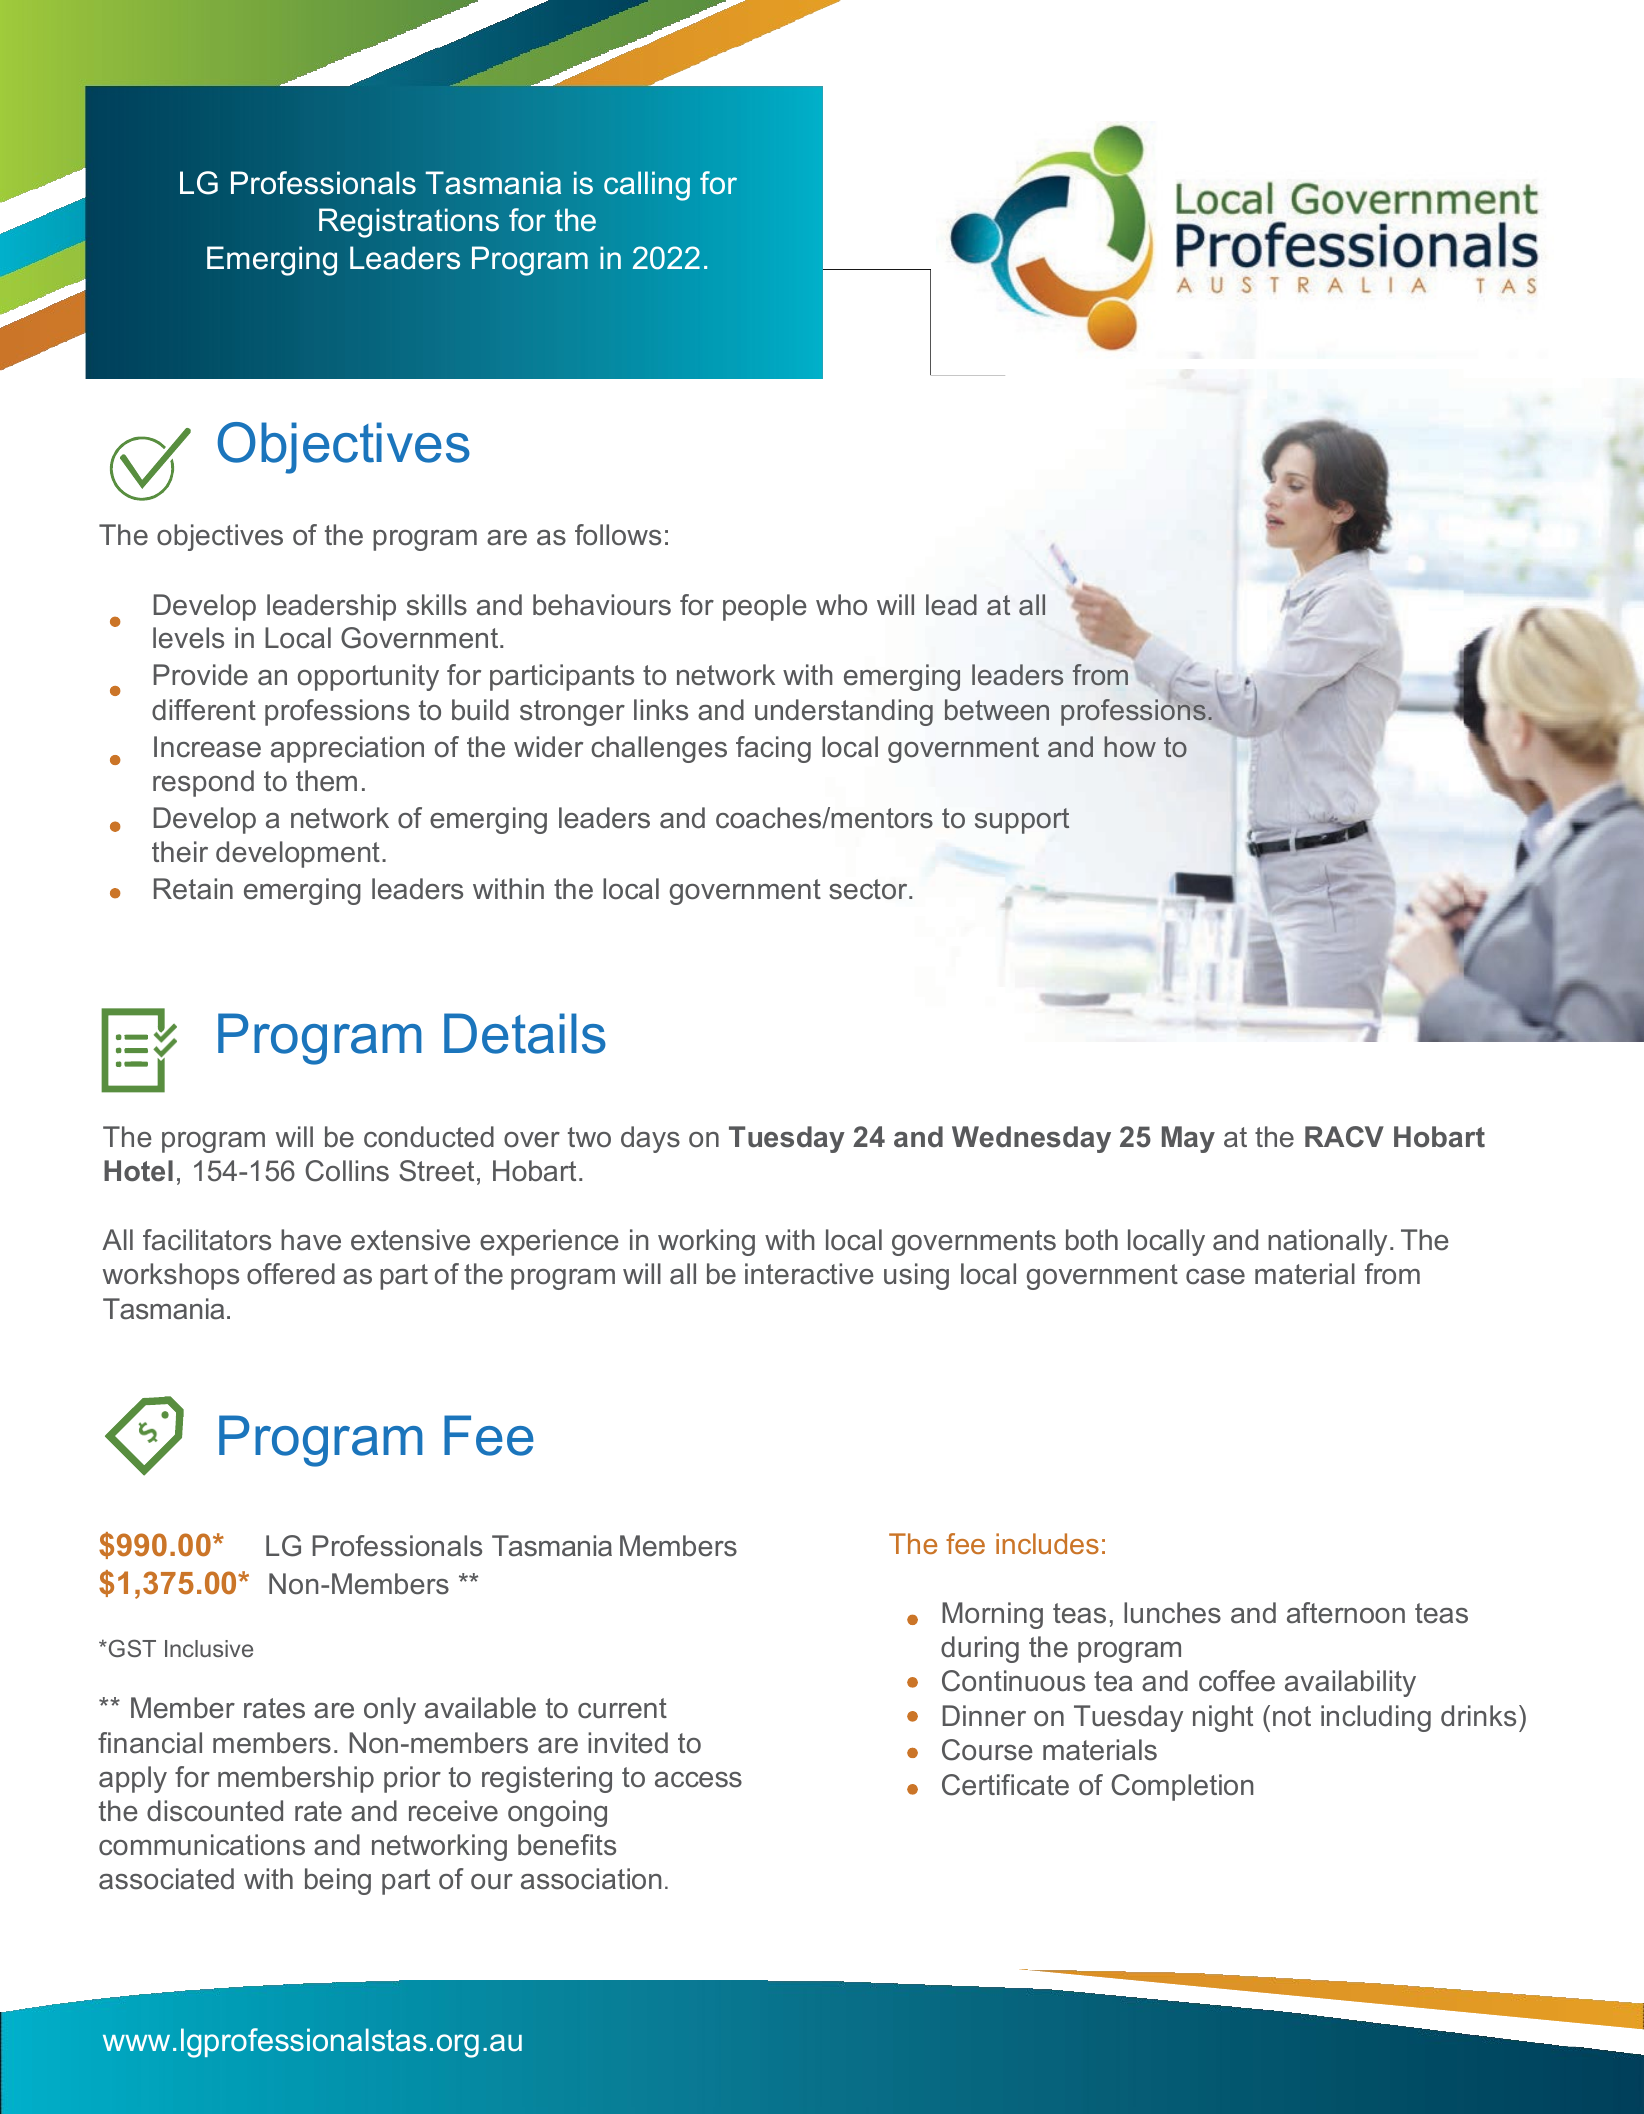 This screenshot has width=1644, height=2114. Describe the element at coordinates (326, 781) in the screenshot. I see `them` at that location.
